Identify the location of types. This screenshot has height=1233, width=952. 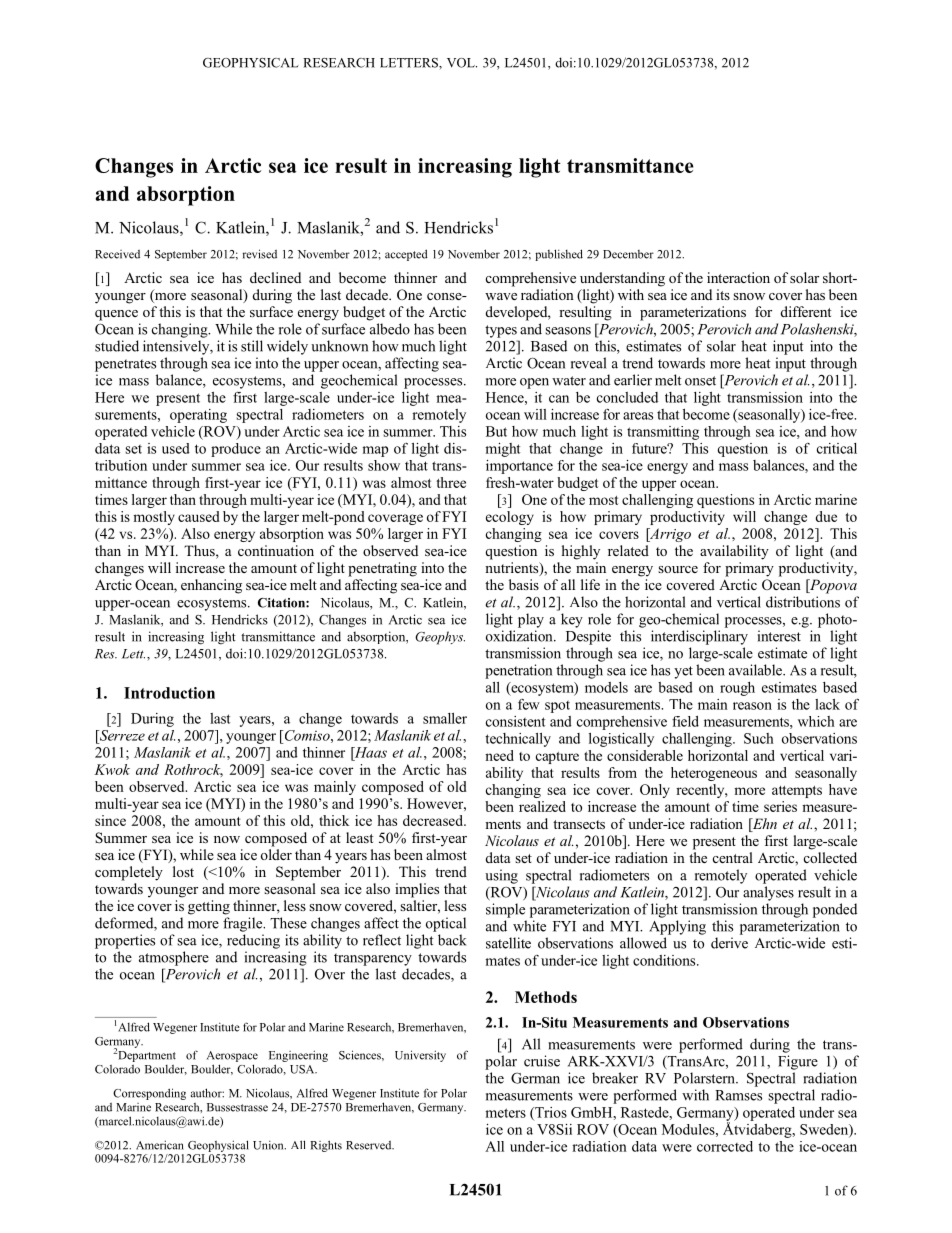
(501, 331).
